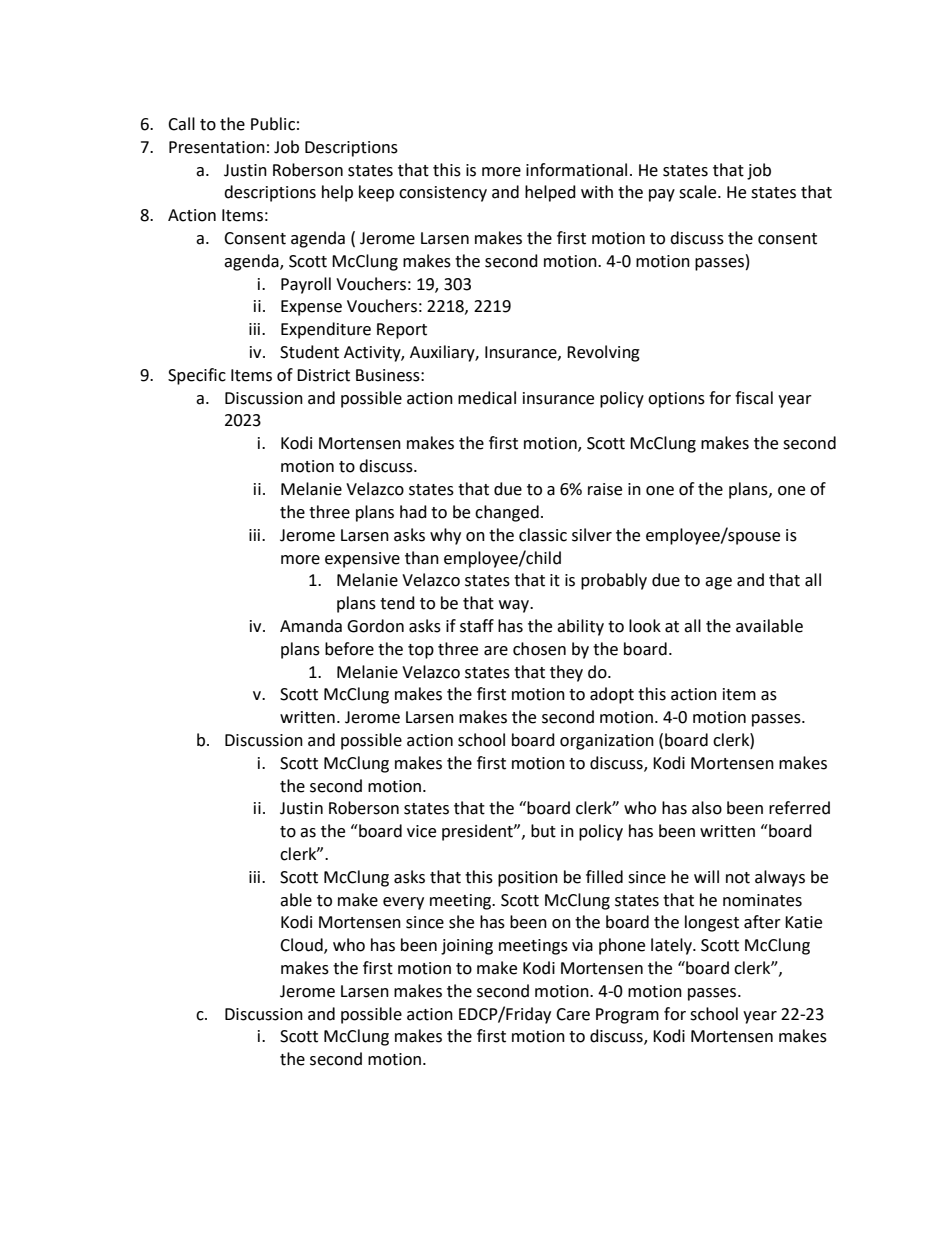  What do you see at coordinates (707, 808) in the screenshot?
I see `also` at bounding box center [707, 808].
